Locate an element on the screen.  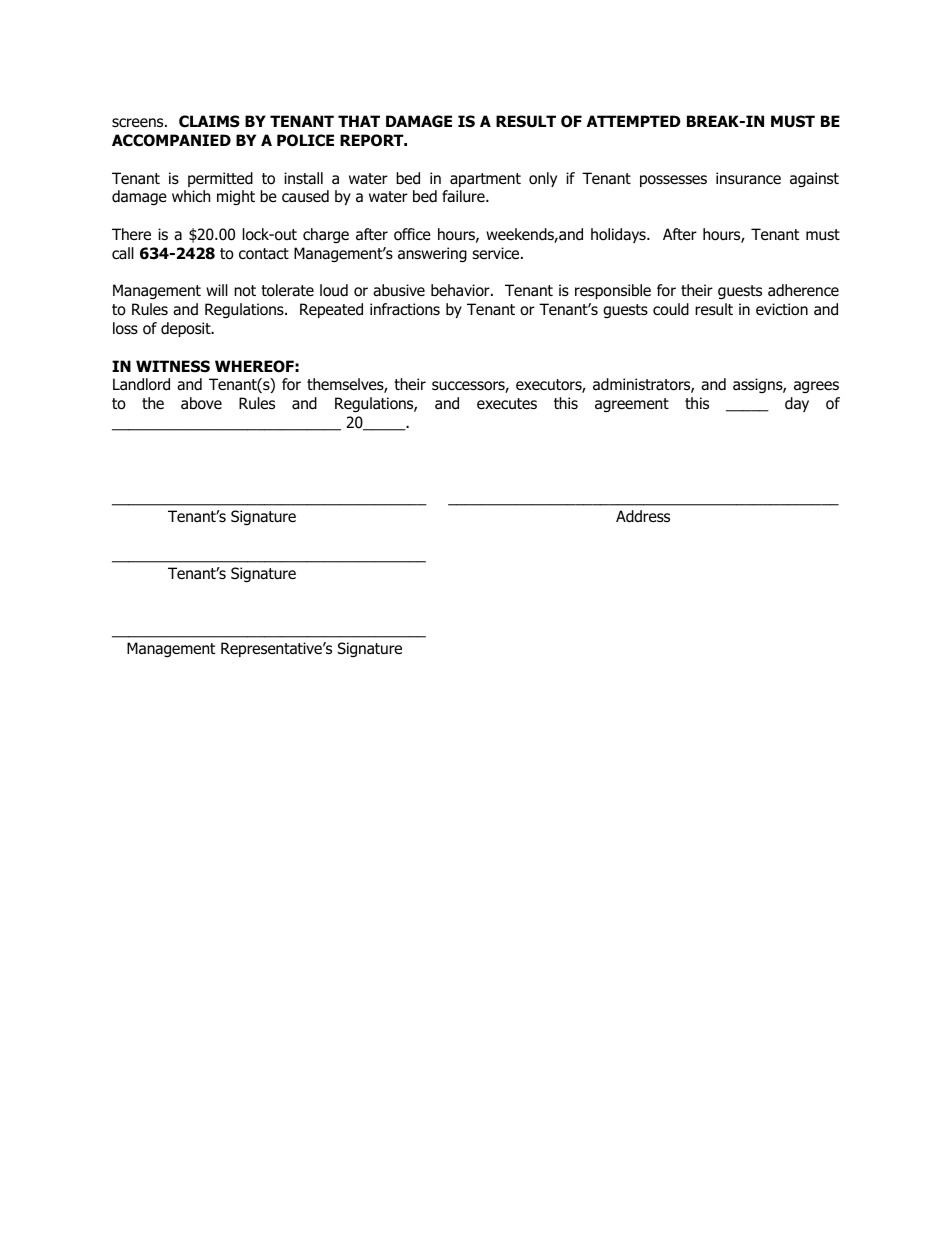
Address is located at coordinates (643, 516).
